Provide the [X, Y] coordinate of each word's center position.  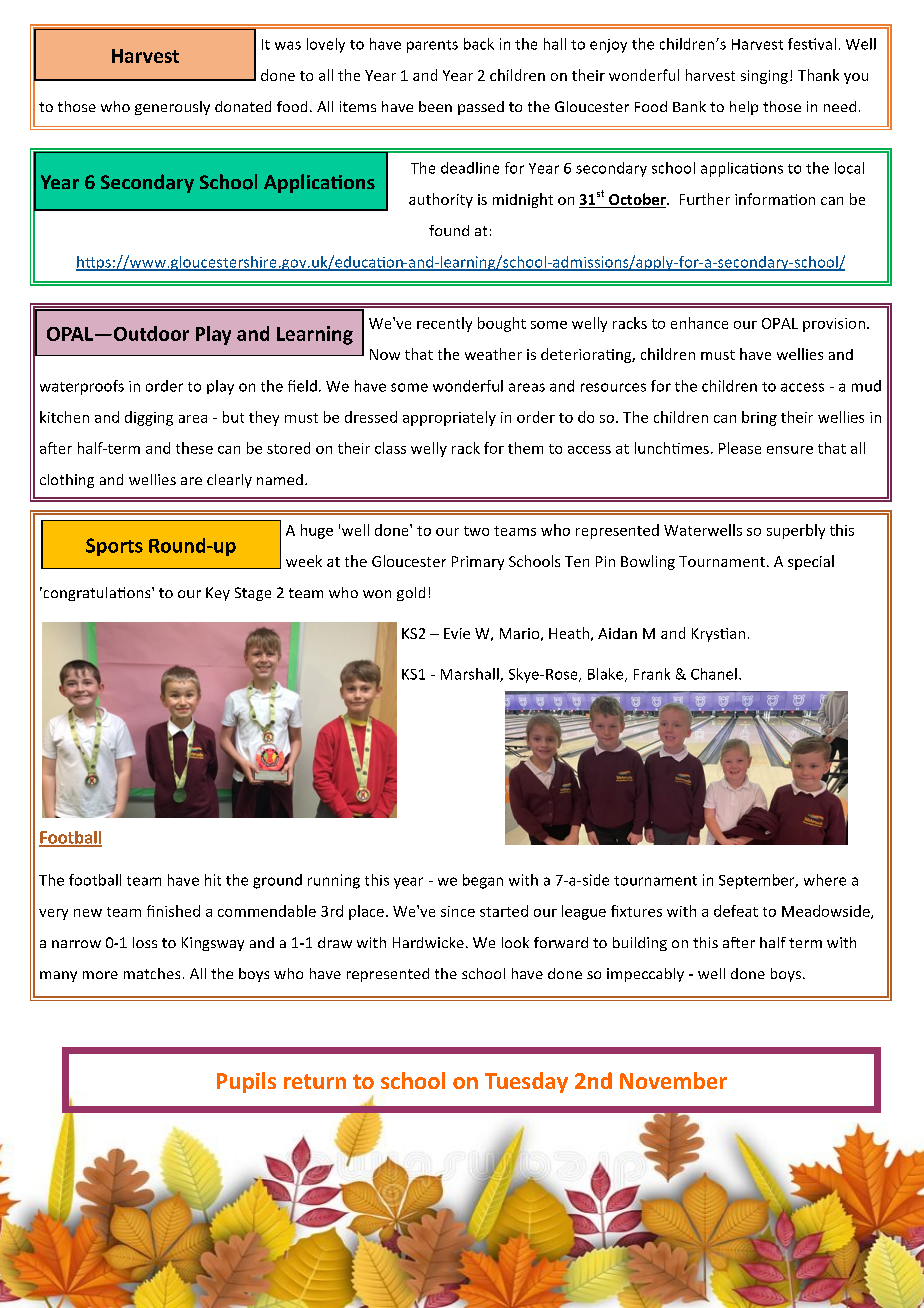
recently [444, 324]
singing [764, 77]
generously [172, 108]
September [758, 881]
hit [213, 880]
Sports [114, 547]
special [811, 562]
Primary [478, 563]
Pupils [246, 1082]
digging [149, 418]
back [479, 44]
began [483, 881]
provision [834, 325]
